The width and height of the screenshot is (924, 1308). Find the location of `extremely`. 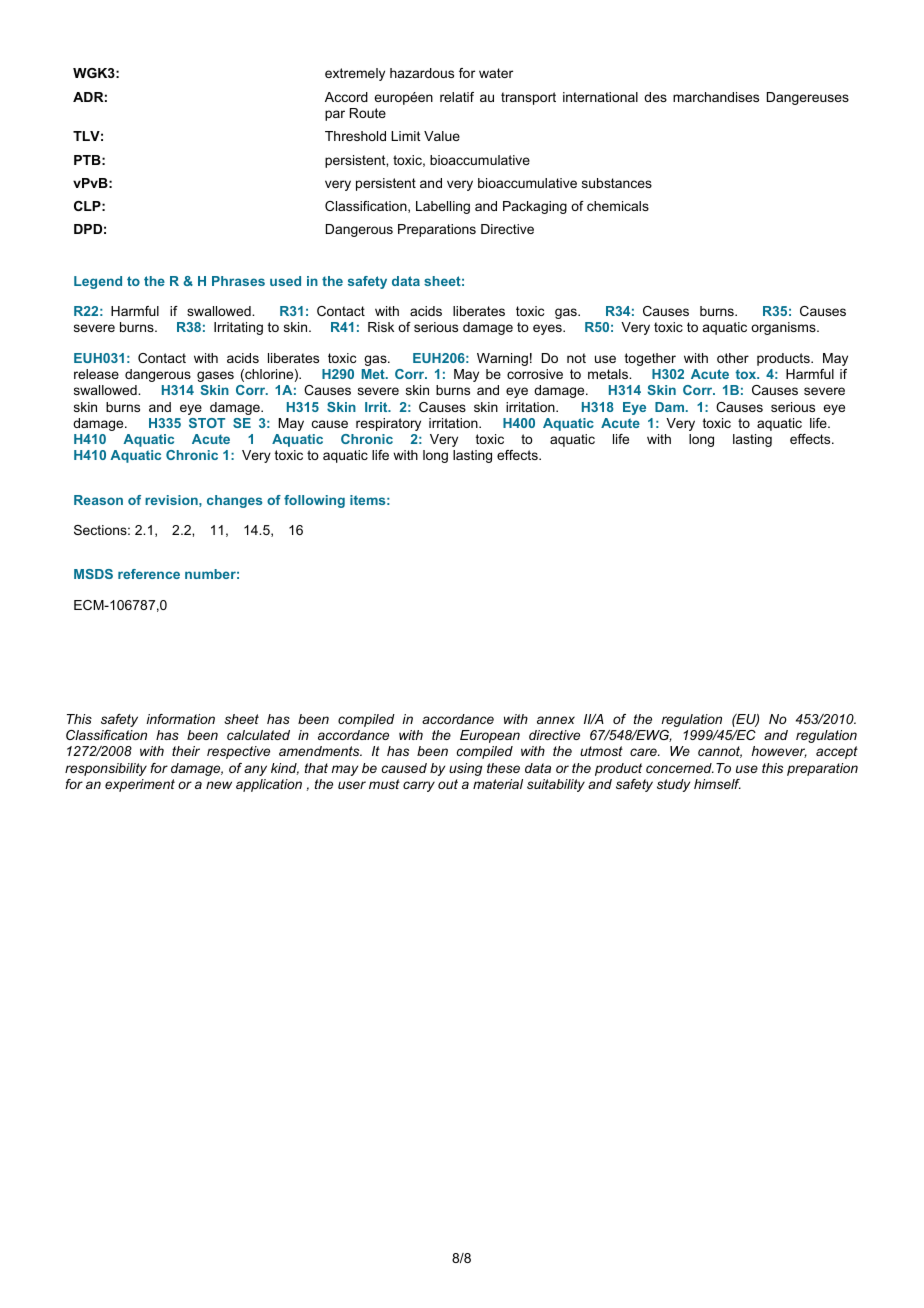

extremely is located at coordinates (355, 74).
